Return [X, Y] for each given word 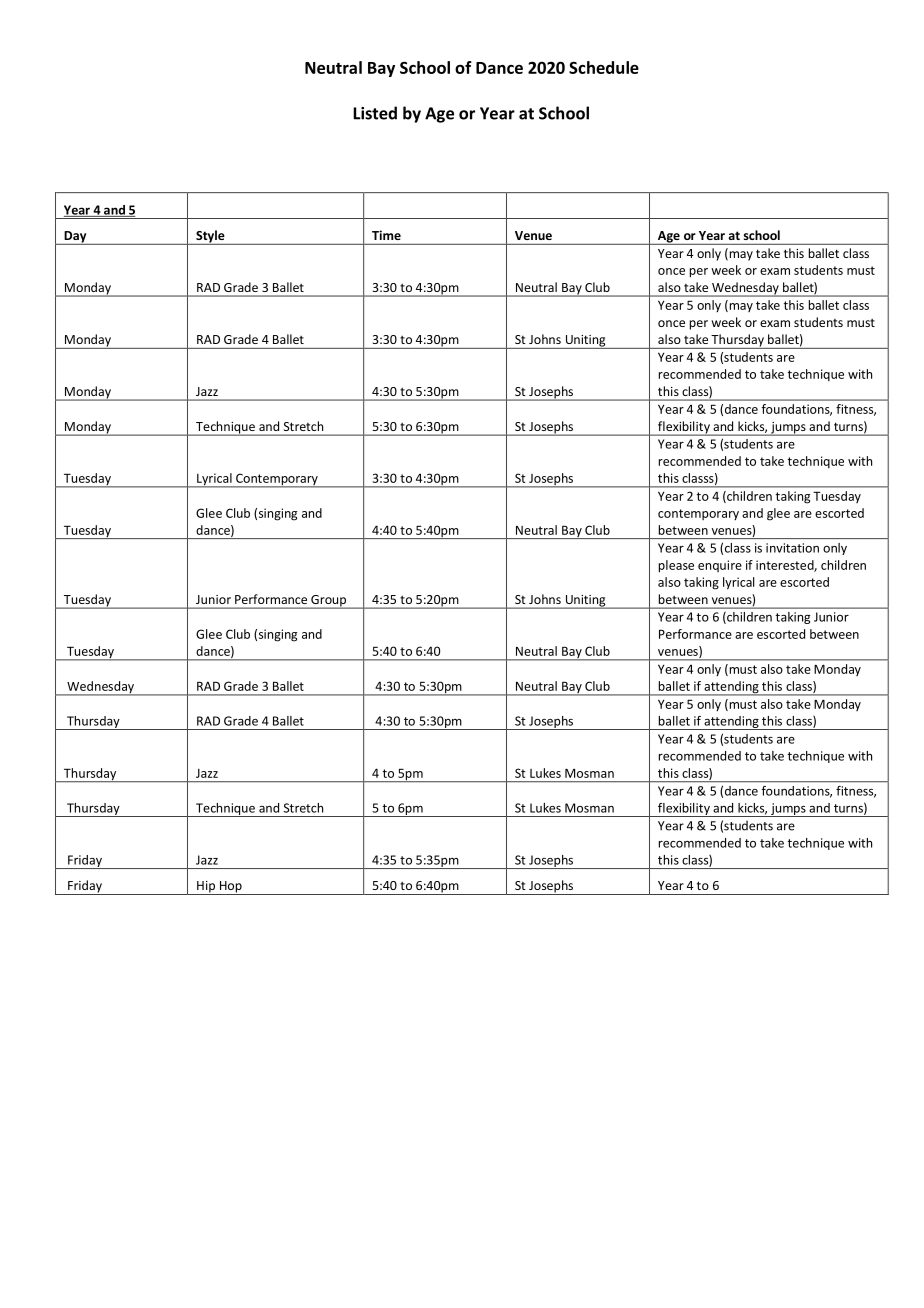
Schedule [604, 67]
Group [328, 602]
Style [210, 237]
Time [386, 235]
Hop [230, 888]
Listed [375, 113]
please [676, 566]
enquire [720, 566]
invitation [792, 548]
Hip [206, 888]
